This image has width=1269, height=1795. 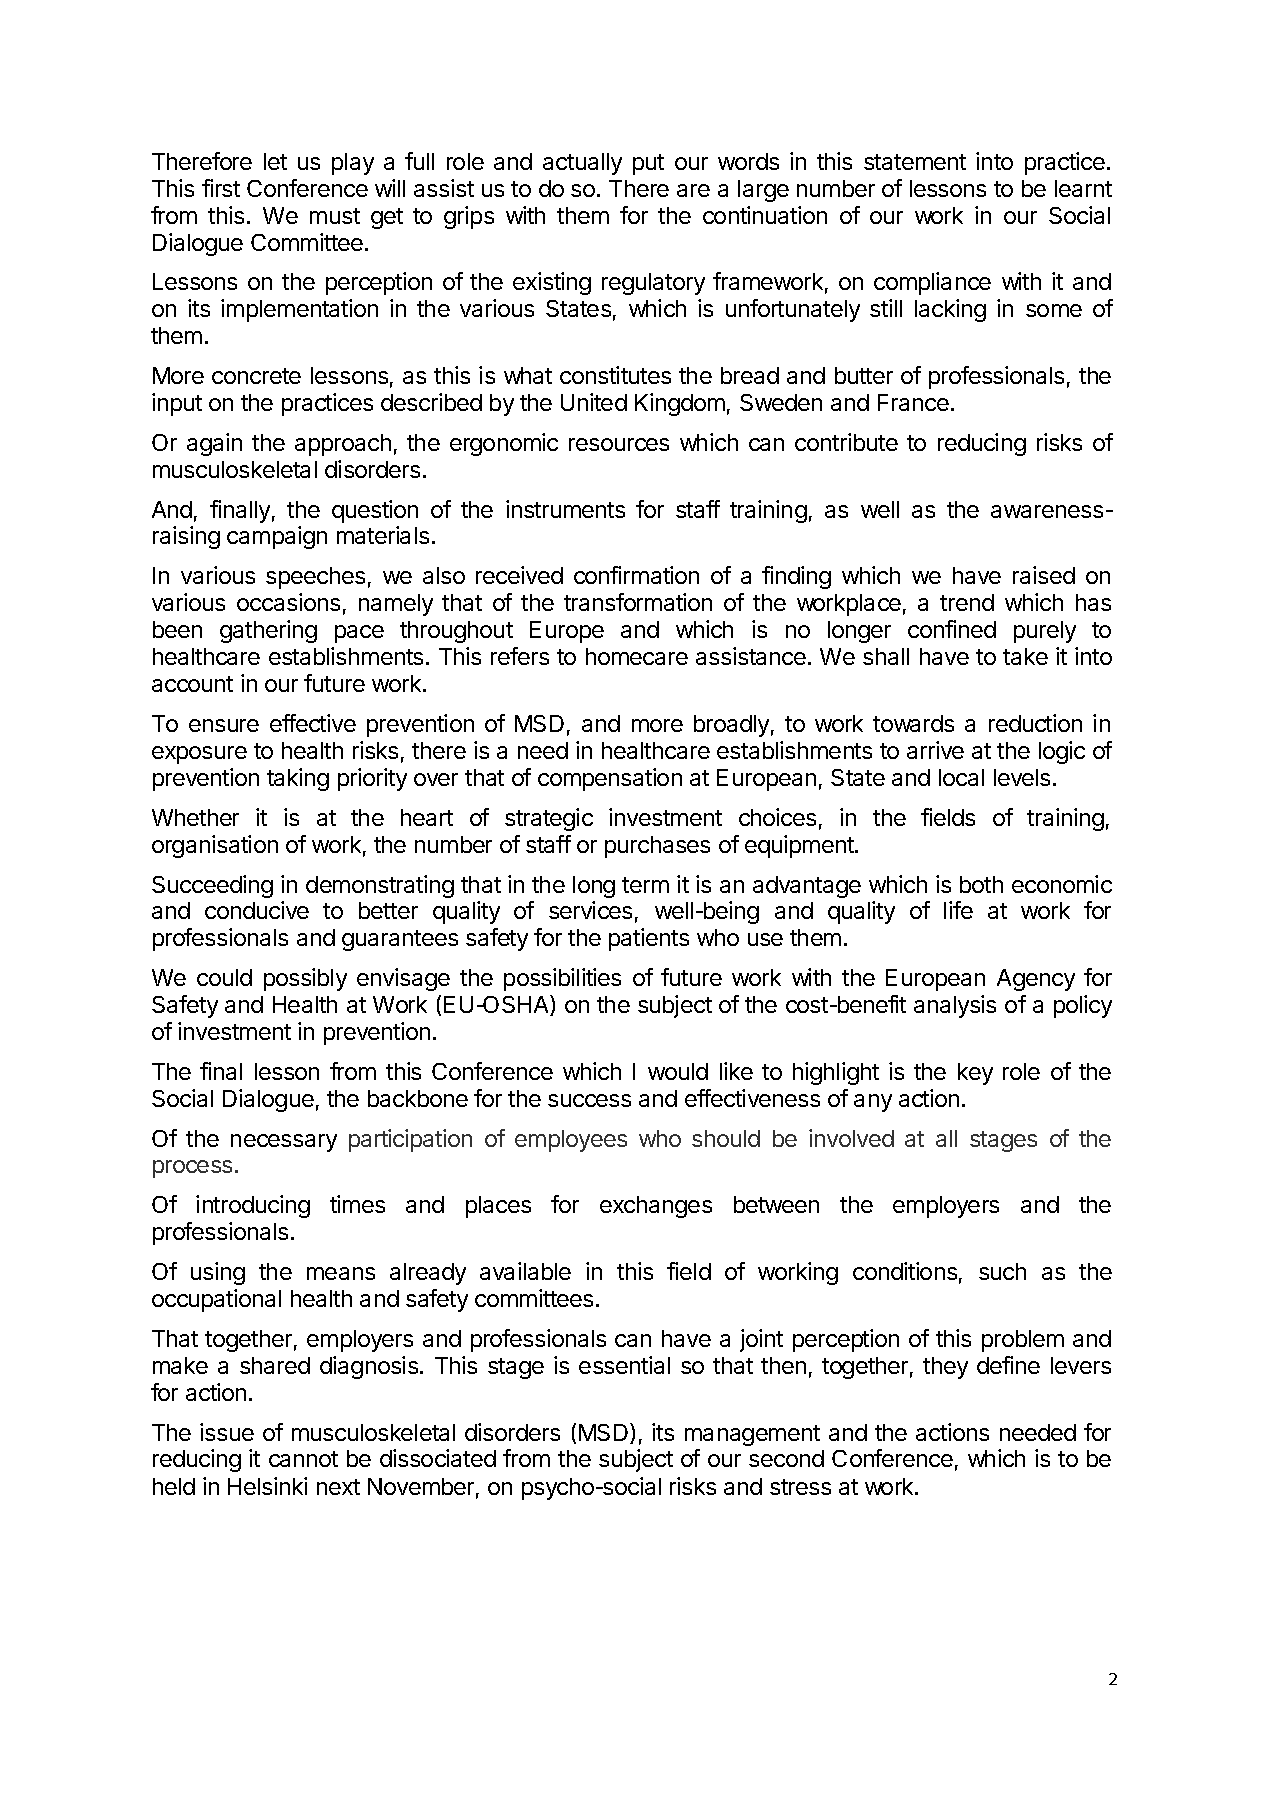 What do you see at coordinates (284, 1143) in the image?
I see `necessary` at bounding box center [284, 1143].
